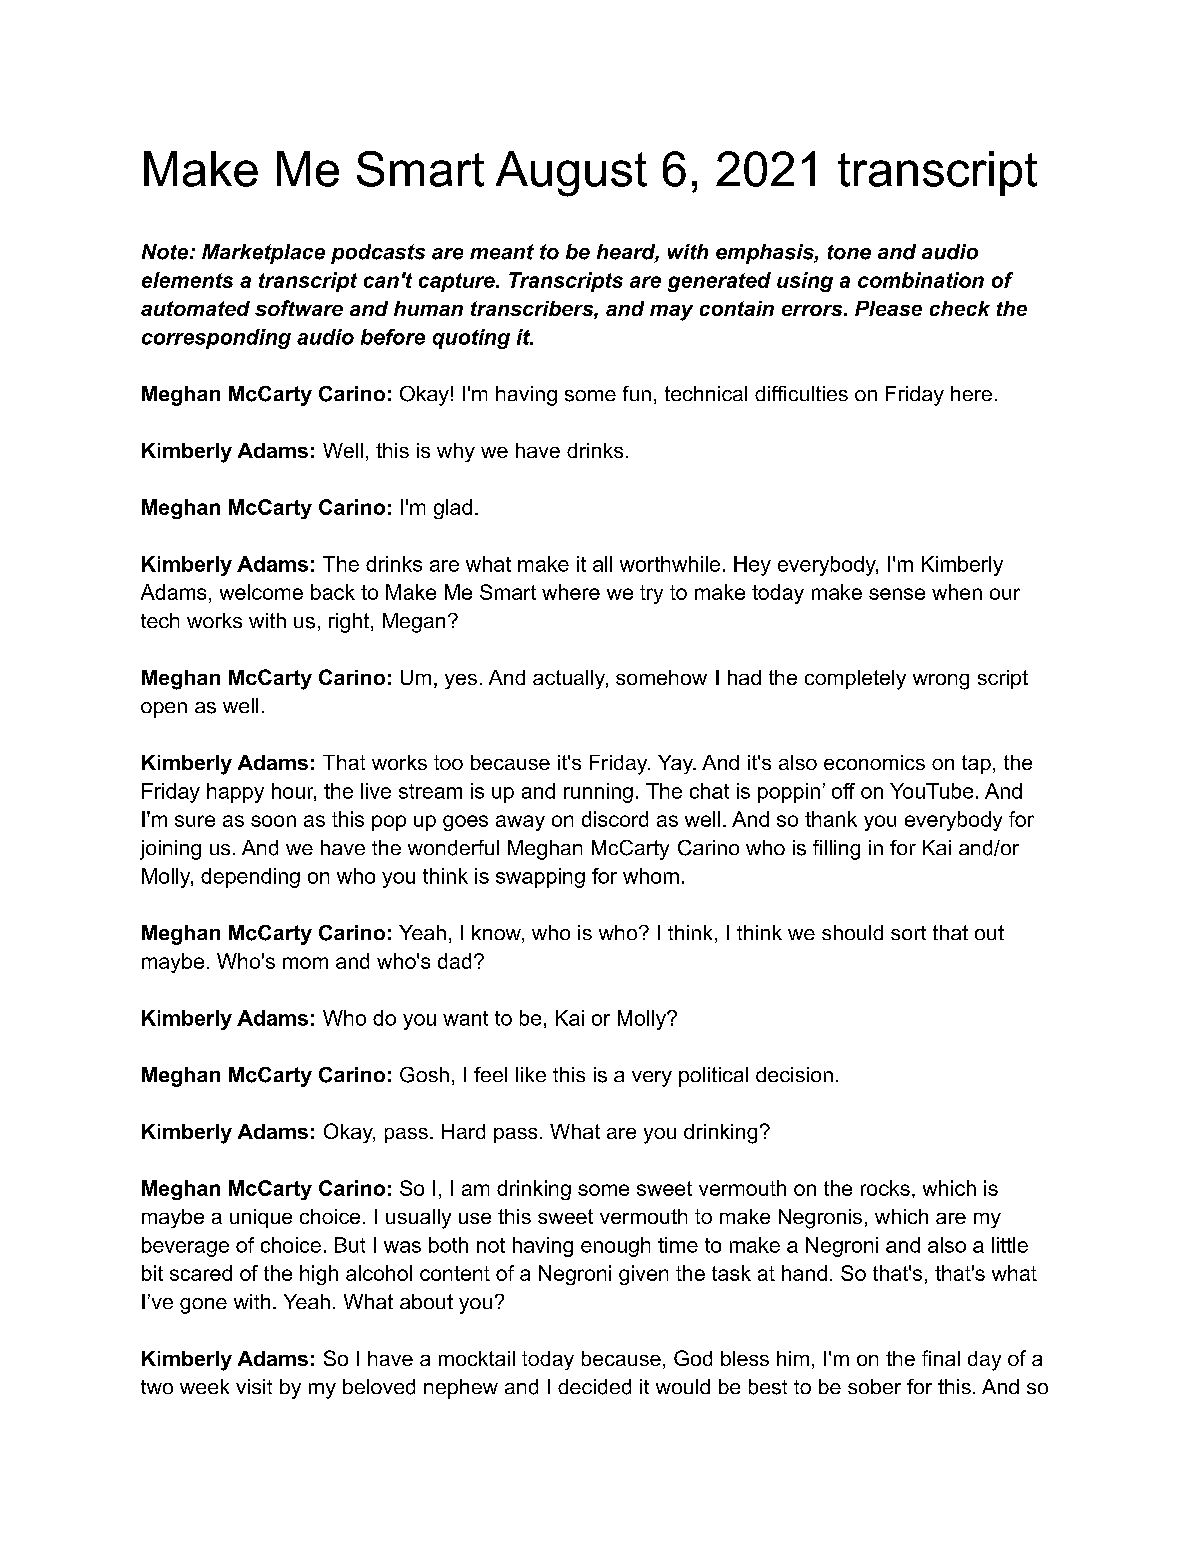 The height and width of the screenshot is (1545, 1194). What do you see at coordinates (598, 793) in the screenshot?
I see `running` at bounding box center [598, 793].
